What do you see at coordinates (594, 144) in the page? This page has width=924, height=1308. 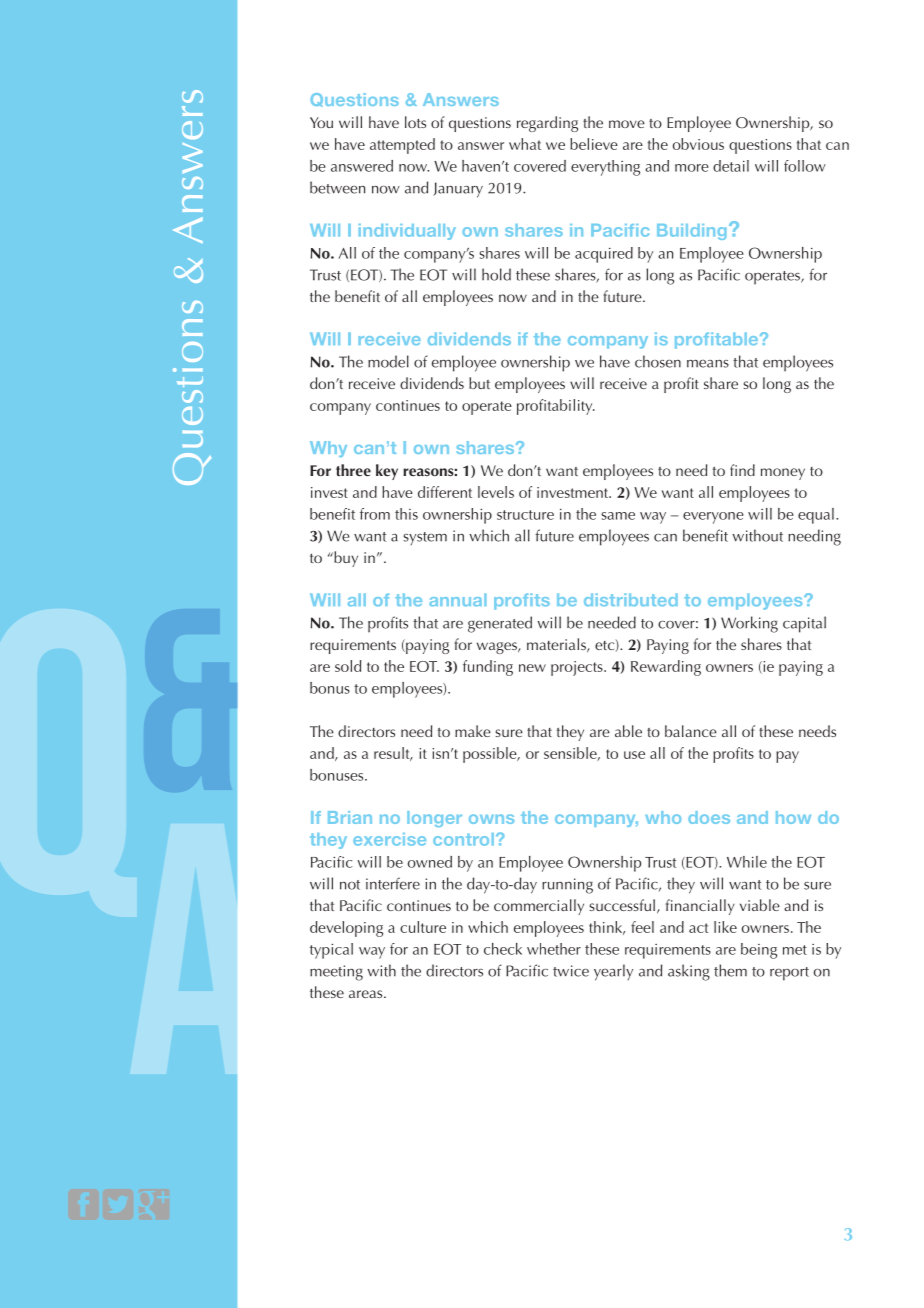 I see `believe` at bounding box center [594, 144].
